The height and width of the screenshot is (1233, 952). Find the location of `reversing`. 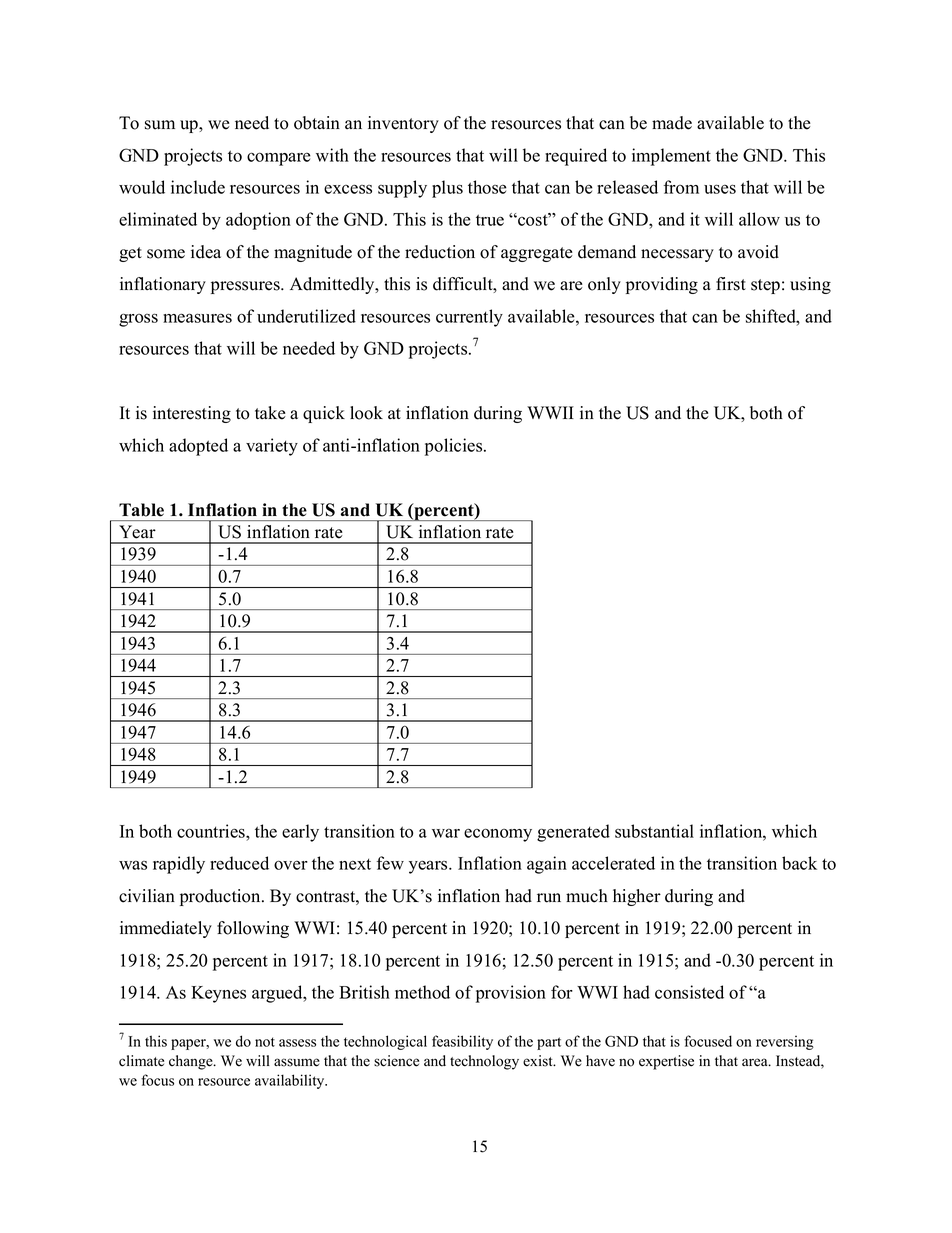

reversing is located at coordinates (785, 1042).
